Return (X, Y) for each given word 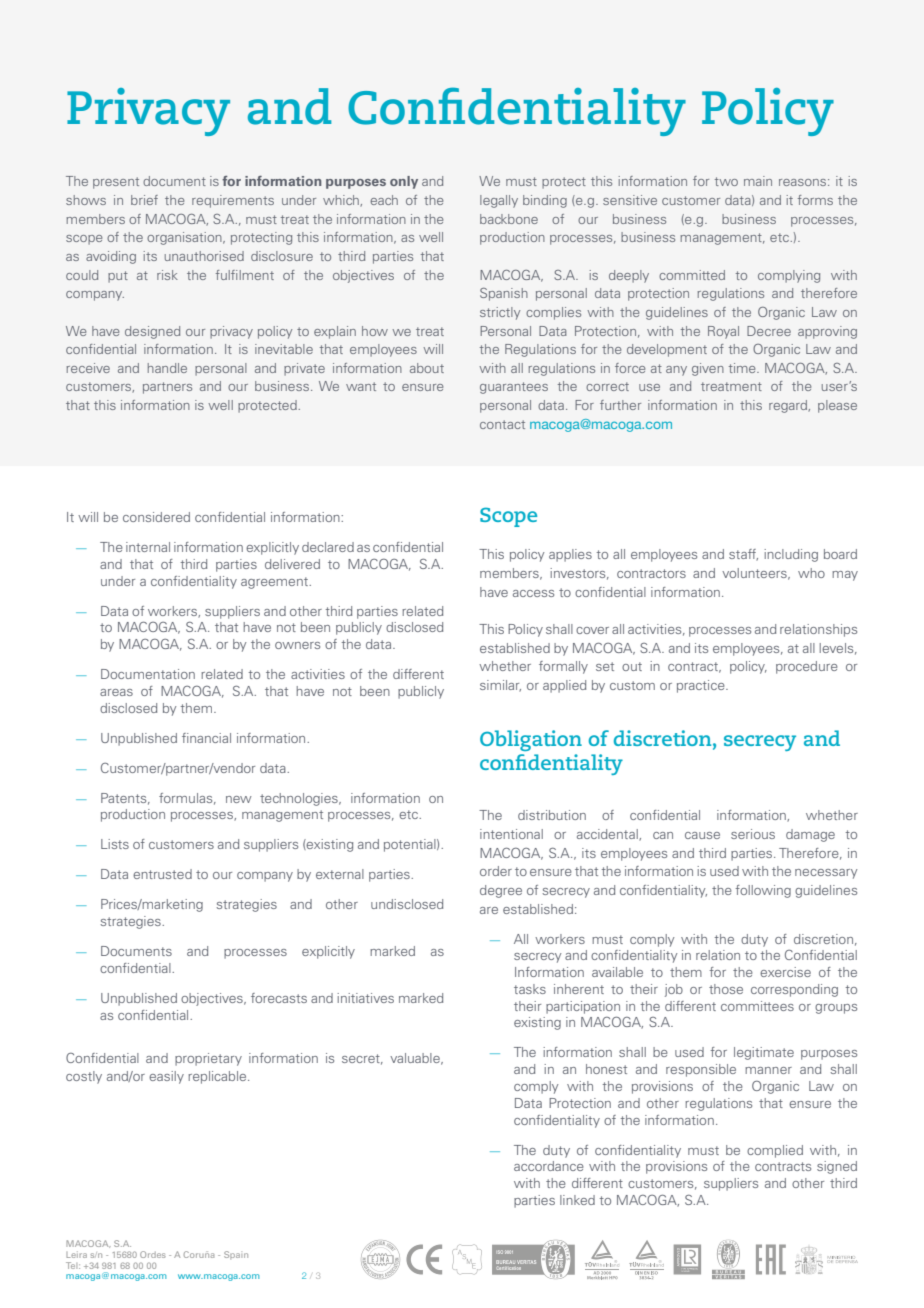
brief (144, 200)
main (758, 181)
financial (206, 738)
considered (156, 517)
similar (500, 686)
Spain (236, 1255)
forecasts (279, 998)
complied (775, 1151)
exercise (785, 972)
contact (502, 424)
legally (499, 201)
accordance (549, 1166)
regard (789, 406)
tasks (530, 989)
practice (702, 686)
